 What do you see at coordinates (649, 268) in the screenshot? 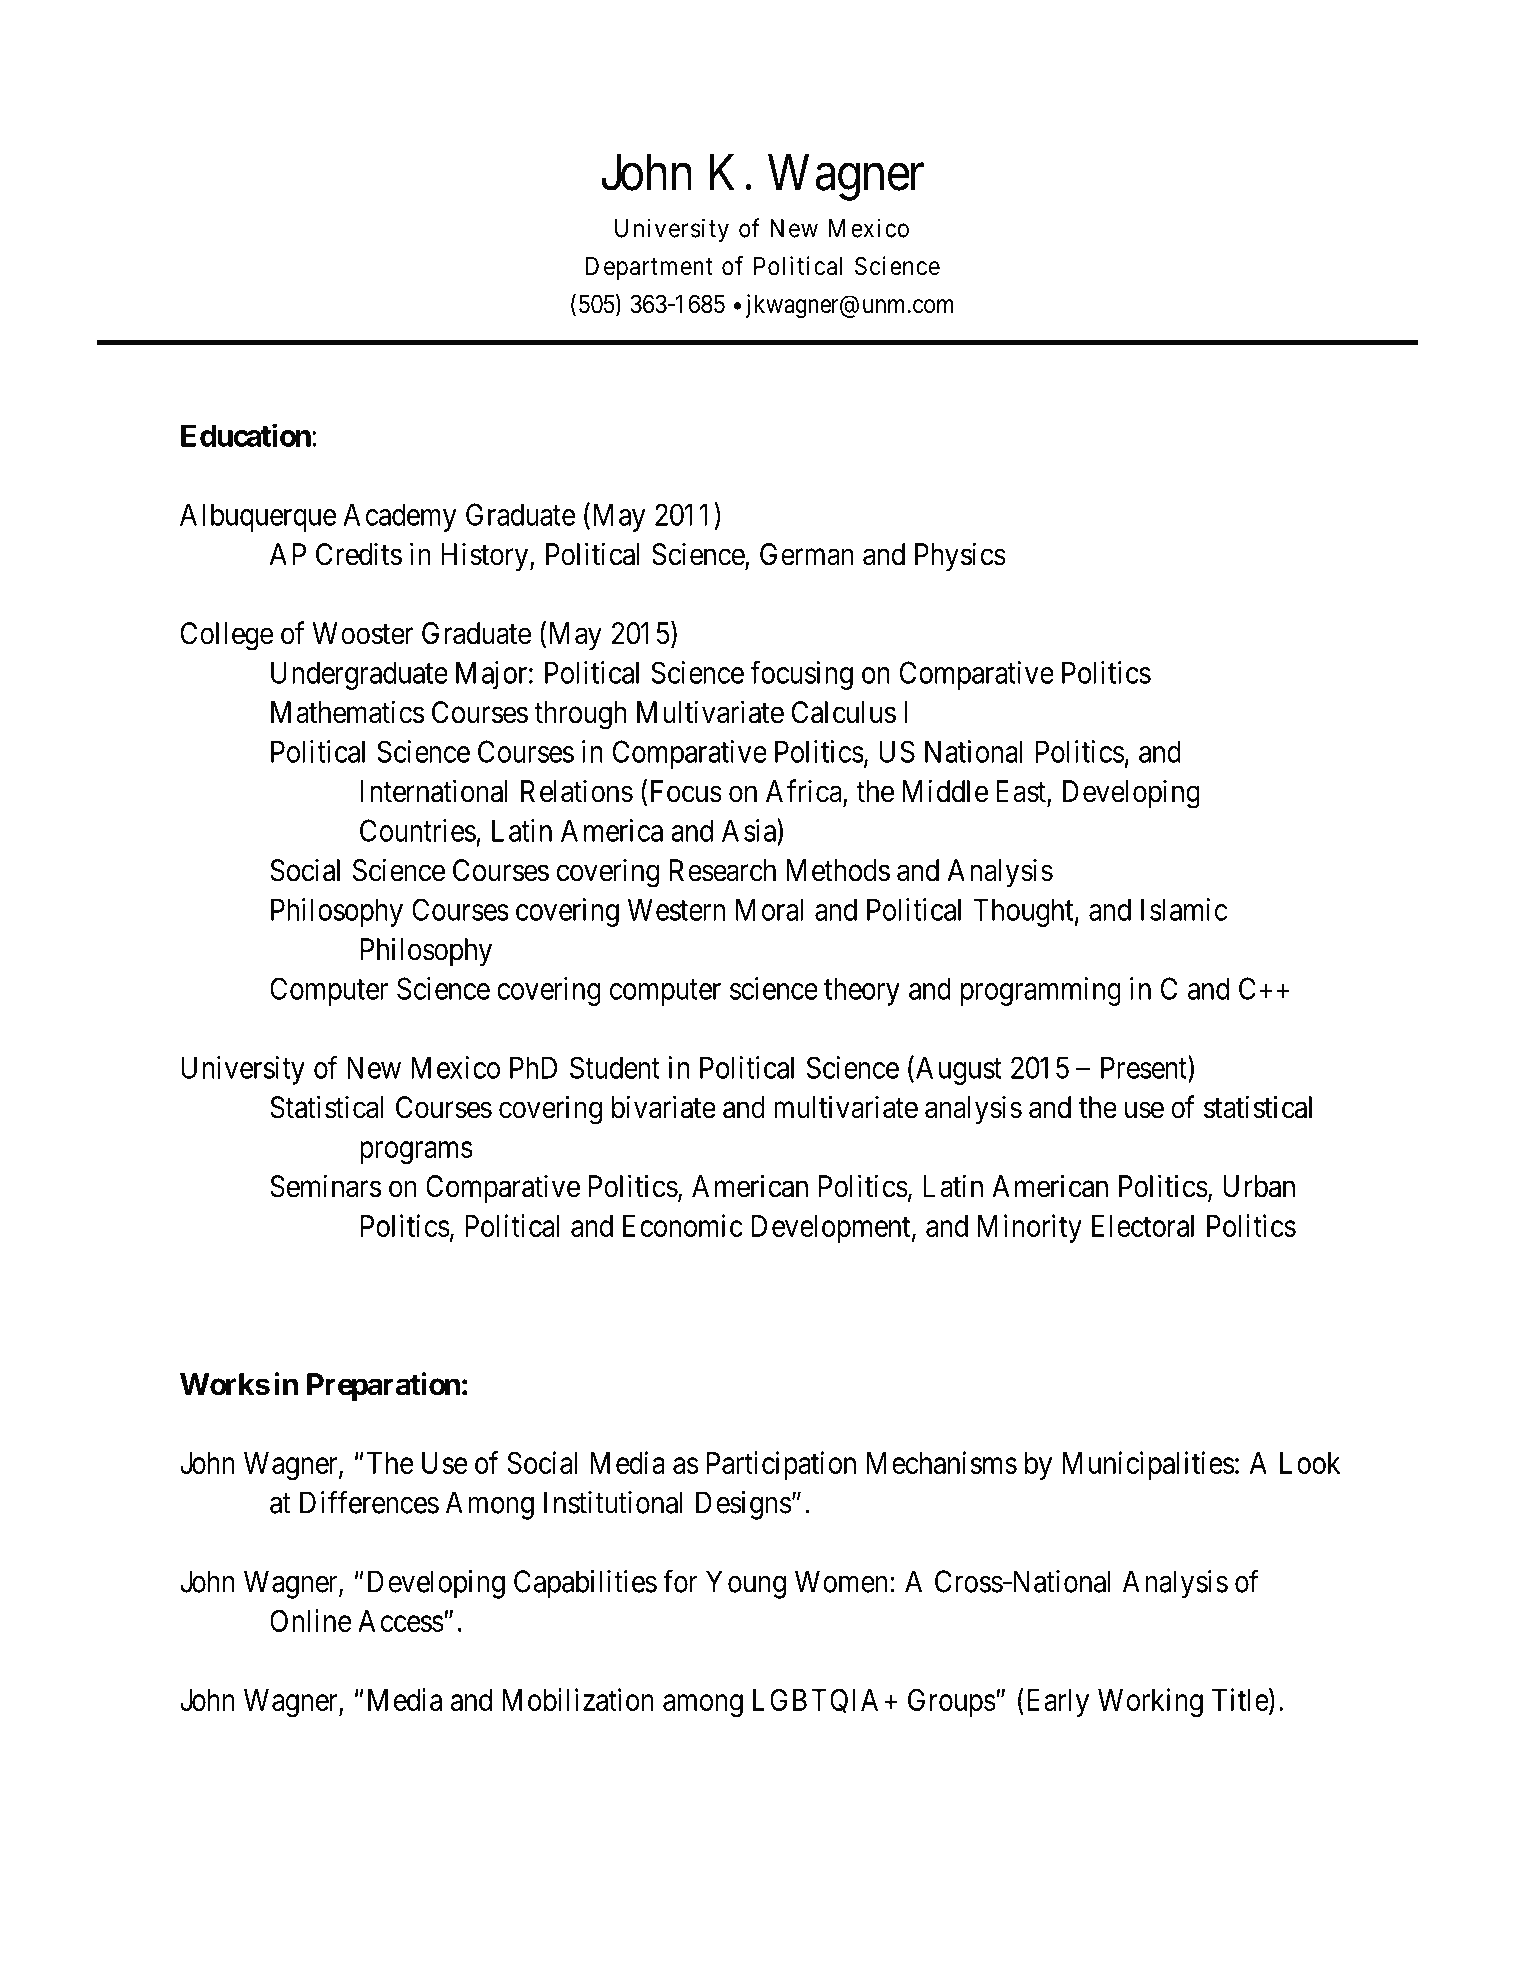
I see `Department` at bounding box center [649, 268].
